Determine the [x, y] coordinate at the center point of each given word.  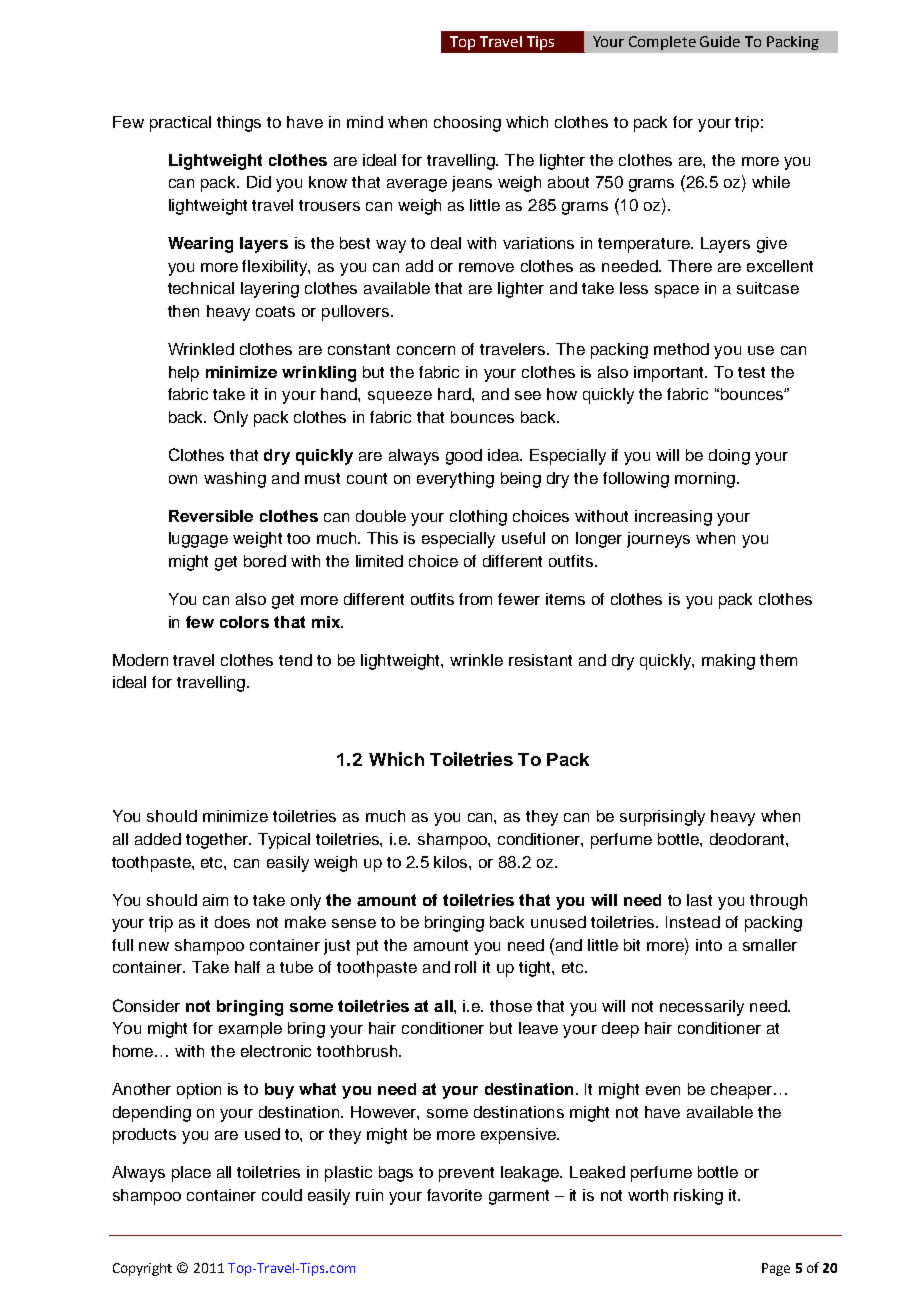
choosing [467, 124]
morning [705, 480]
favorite [454, 1195]
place [191, 1174]
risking [698, 1197]
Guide [720, 41]
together [218, 841]
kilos [452, 862]
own [183, 479]
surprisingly [662, 818]
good [464, 457]
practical [180, 124]
